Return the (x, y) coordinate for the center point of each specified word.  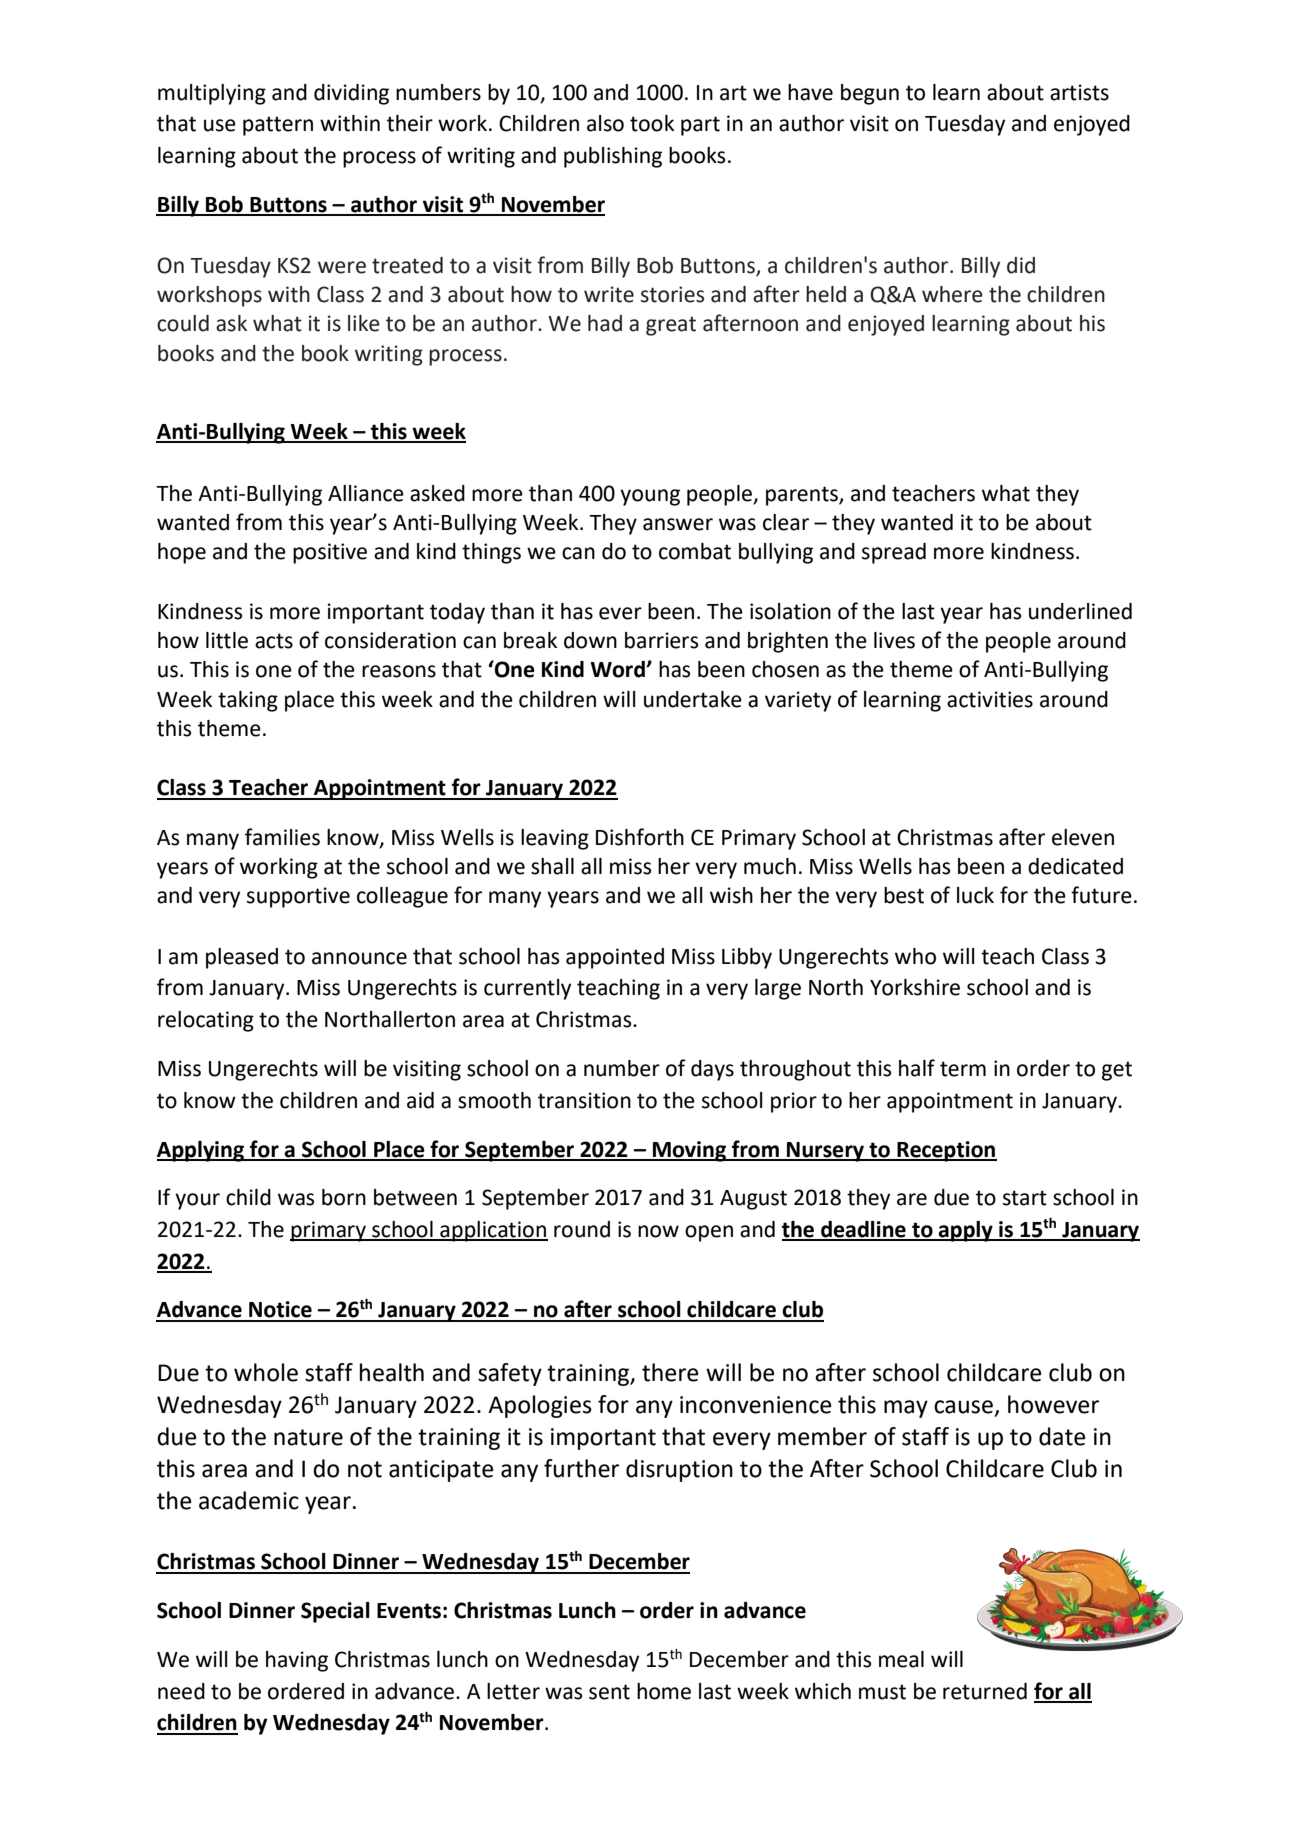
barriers (661, 640)
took (652, 123)
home (664, 1691)
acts (274, 641)
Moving (689, 1151)
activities (990, 699)
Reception (946, 1151)
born (344, 1197)
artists (1079, 92)
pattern (278, 126)
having (297, 1661)
